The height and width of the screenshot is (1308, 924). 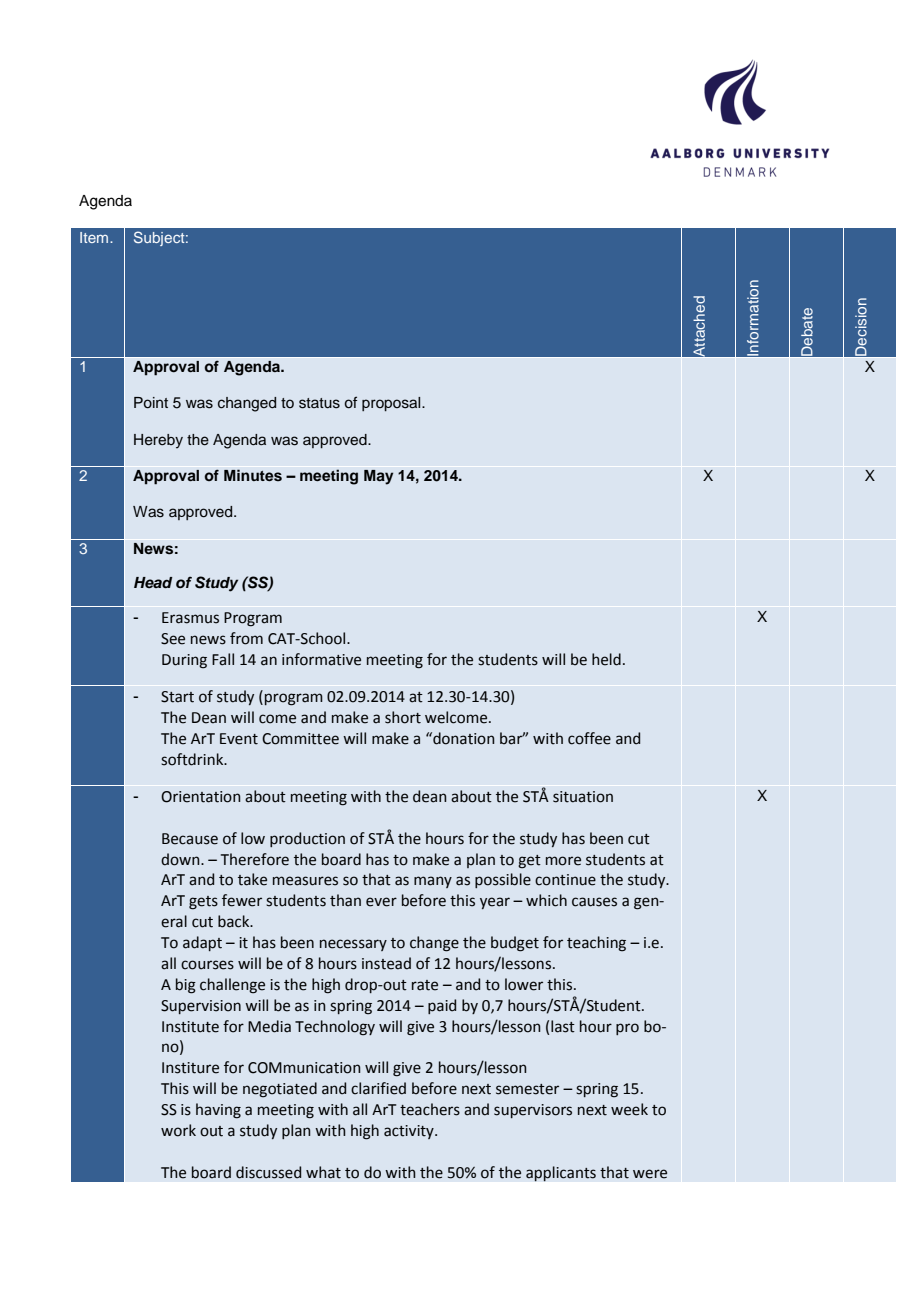 What do you see at coordinates (95, 237) in the screenshot?
I see `Item` at bounding box center [95, 237].
